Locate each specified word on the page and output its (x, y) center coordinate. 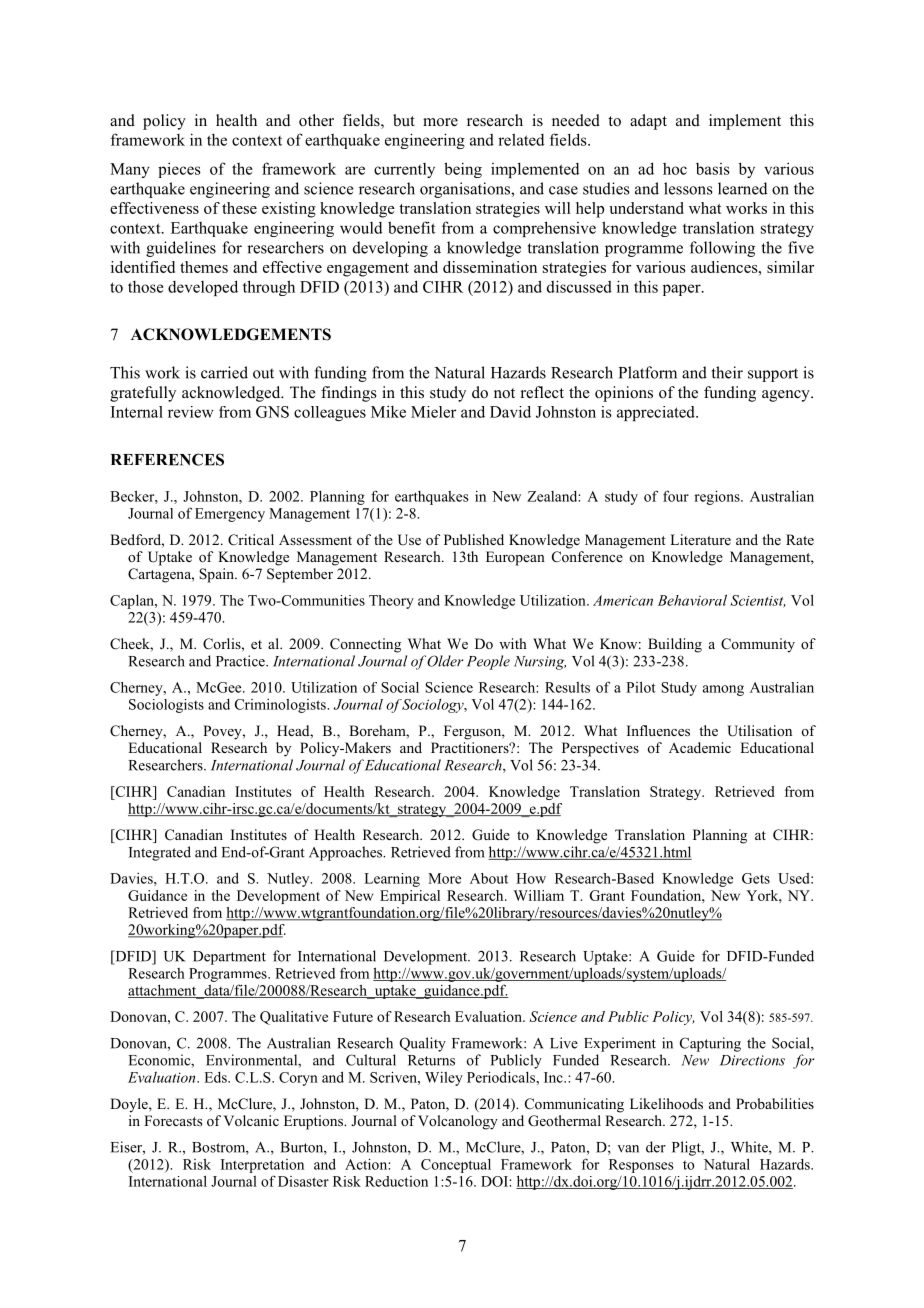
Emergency (230, 515)
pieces (179, 170)
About (489, 878)
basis (713, 169)
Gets (756, 878)
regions (718, 497)
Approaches (347, 853)
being (463, 170)
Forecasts (173, 1120)
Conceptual (456, 1166)
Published (474, 539)
